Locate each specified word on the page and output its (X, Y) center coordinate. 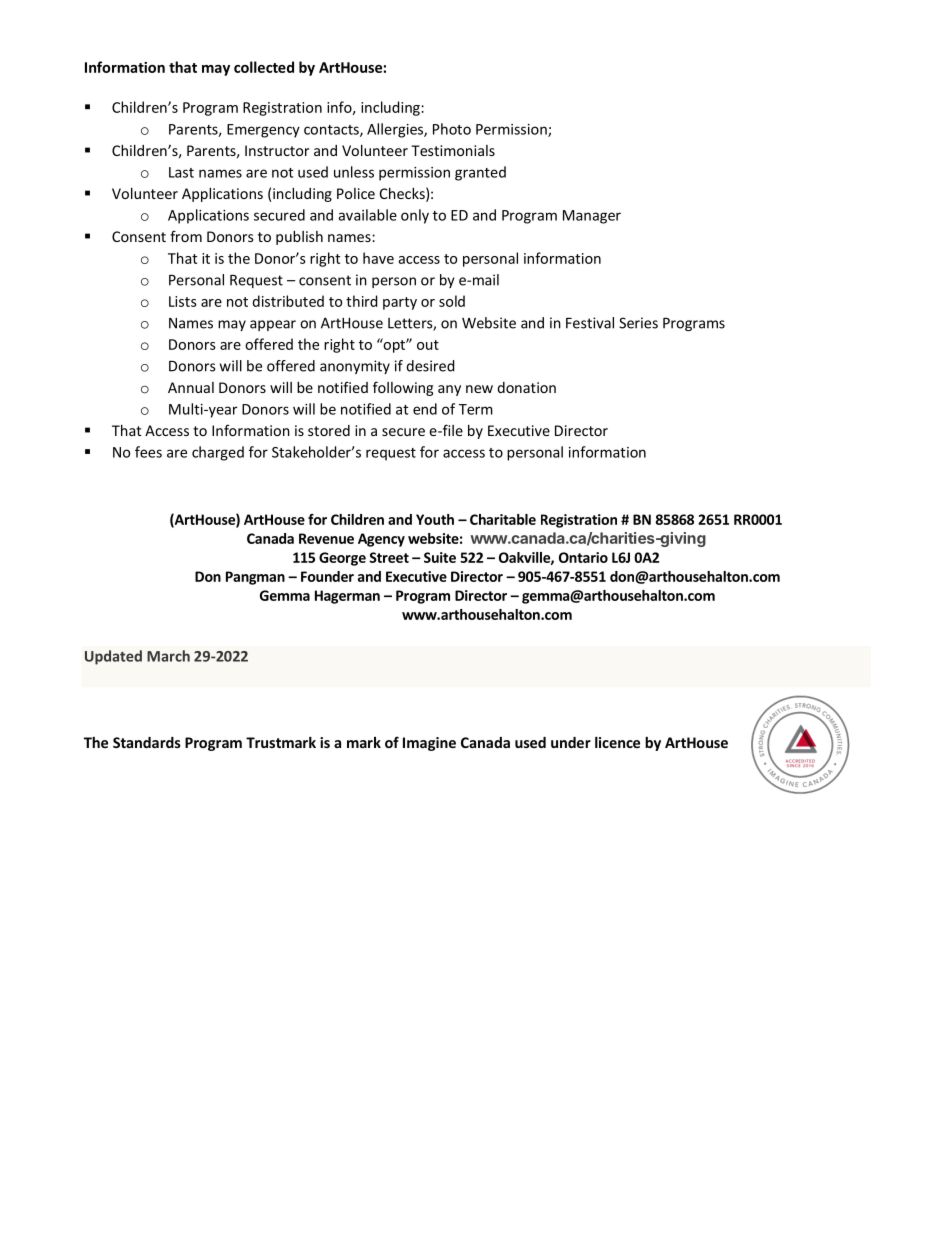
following (403, 388)
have (378, 258)
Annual (191, 387)
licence (617, 742)
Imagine (429, 744)
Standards (147, 742)
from (186, 236)
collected (264, 67)
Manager (592, 217)
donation (526, 387)
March (168, 656)
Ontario (583, 557)
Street (389, 557)
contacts (332, 131)
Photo (452, 129)
